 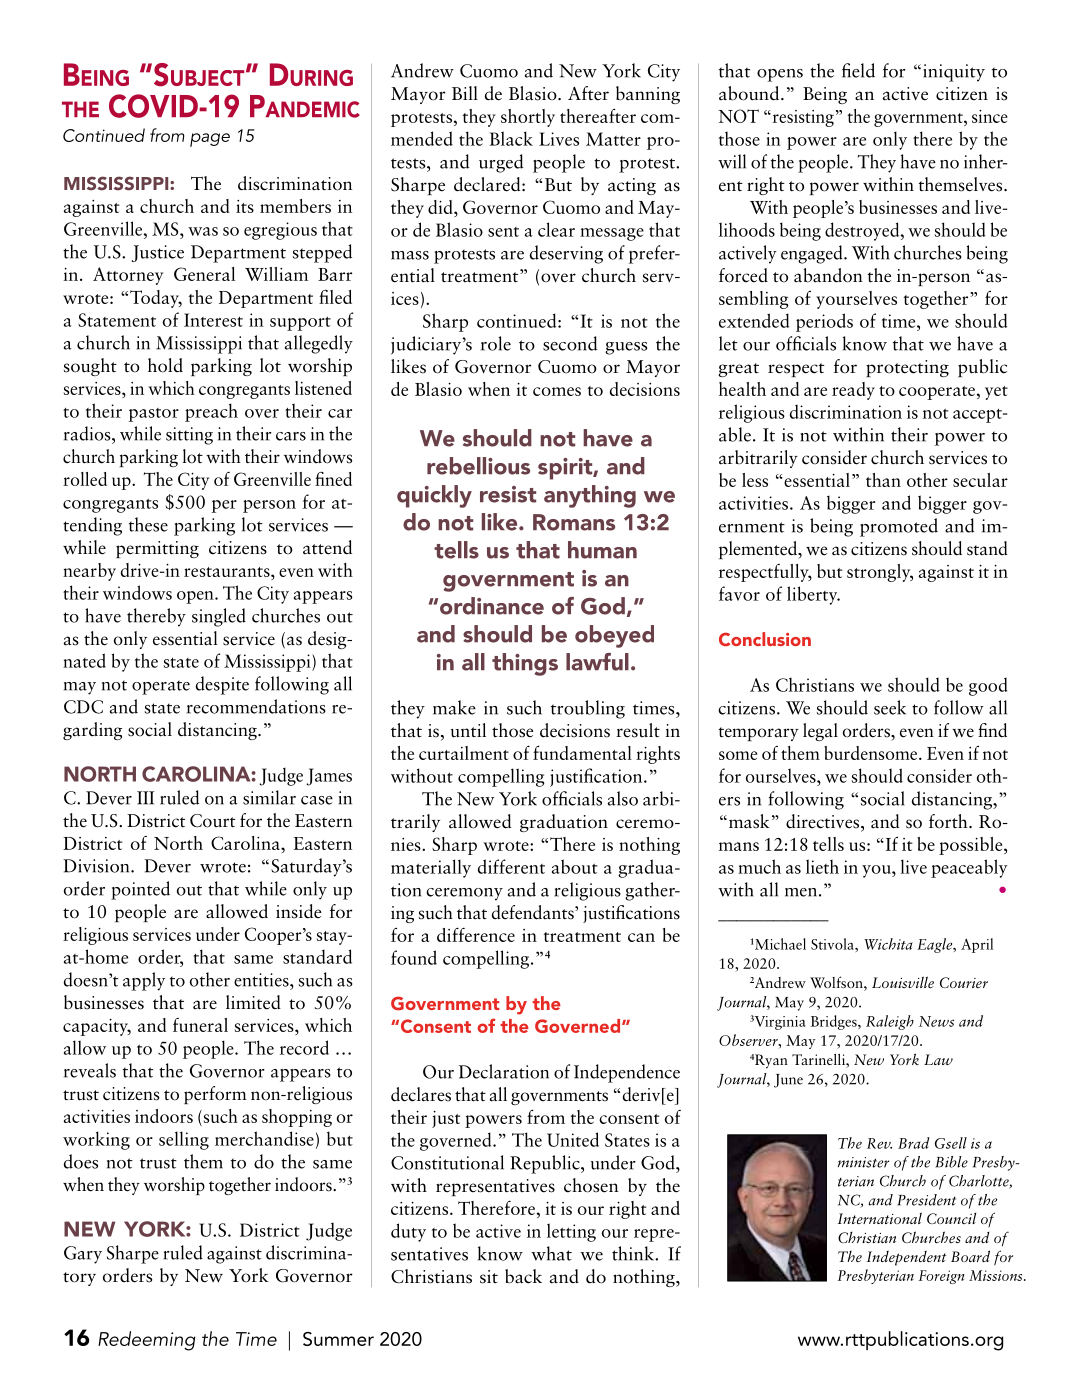 What do you see at coordinates (210, 140) in the page?
I see `page` at bounding box center [210, 140].
